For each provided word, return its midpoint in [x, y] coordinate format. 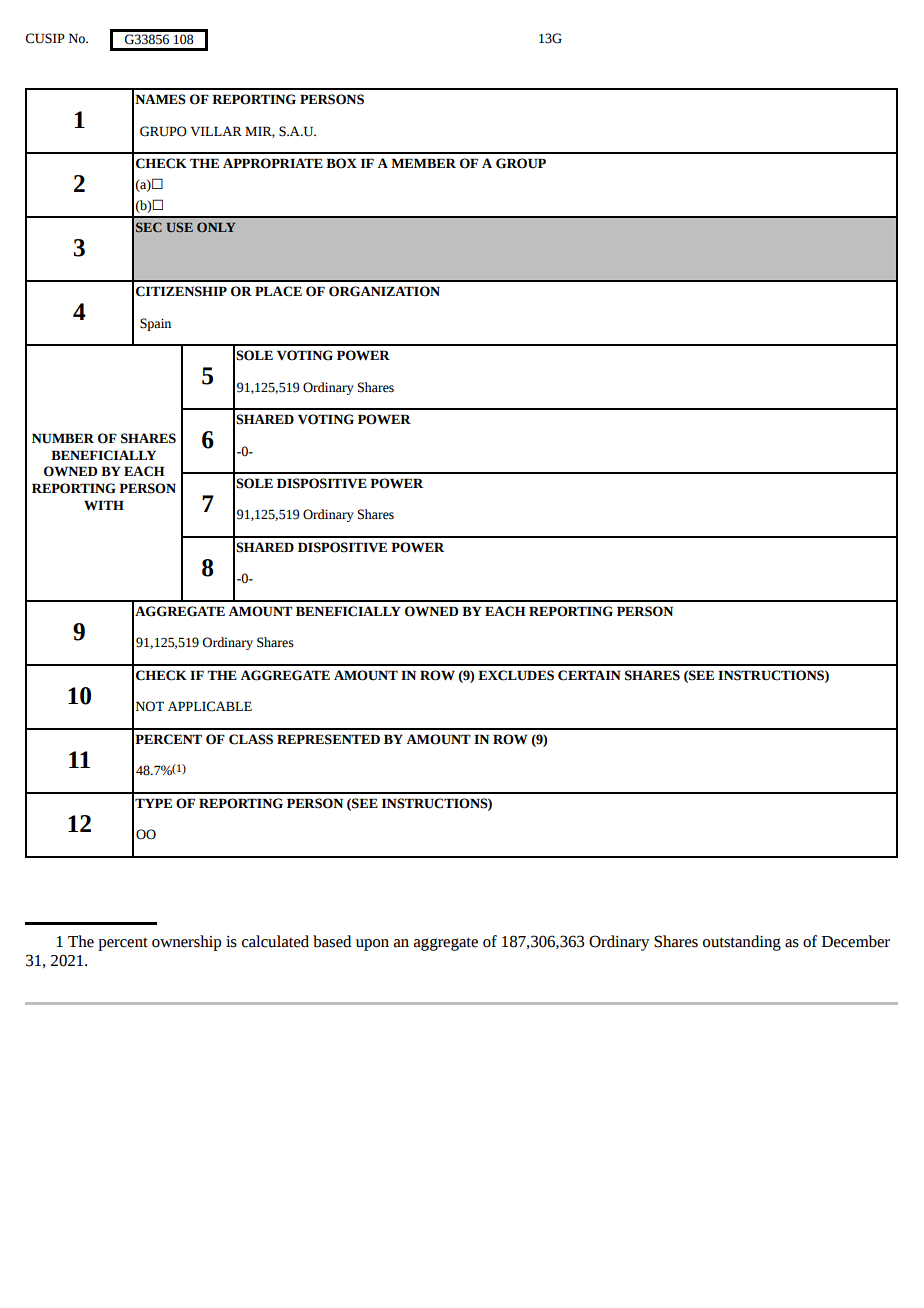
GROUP [521, 163]
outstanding [742, 943]
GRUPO [163, 131]
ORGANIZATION [384, 291]
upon [372, 945]
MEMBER [423, 163]
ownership [186, 943]
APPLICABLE [210, 706]
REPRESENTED [328, 739]
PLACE [278, 291]
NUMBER [63, 438]
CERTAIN [589, 675]
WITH [104, 505]
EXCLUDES [516, 675]
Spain [155, 324]
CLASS [251, 739]
